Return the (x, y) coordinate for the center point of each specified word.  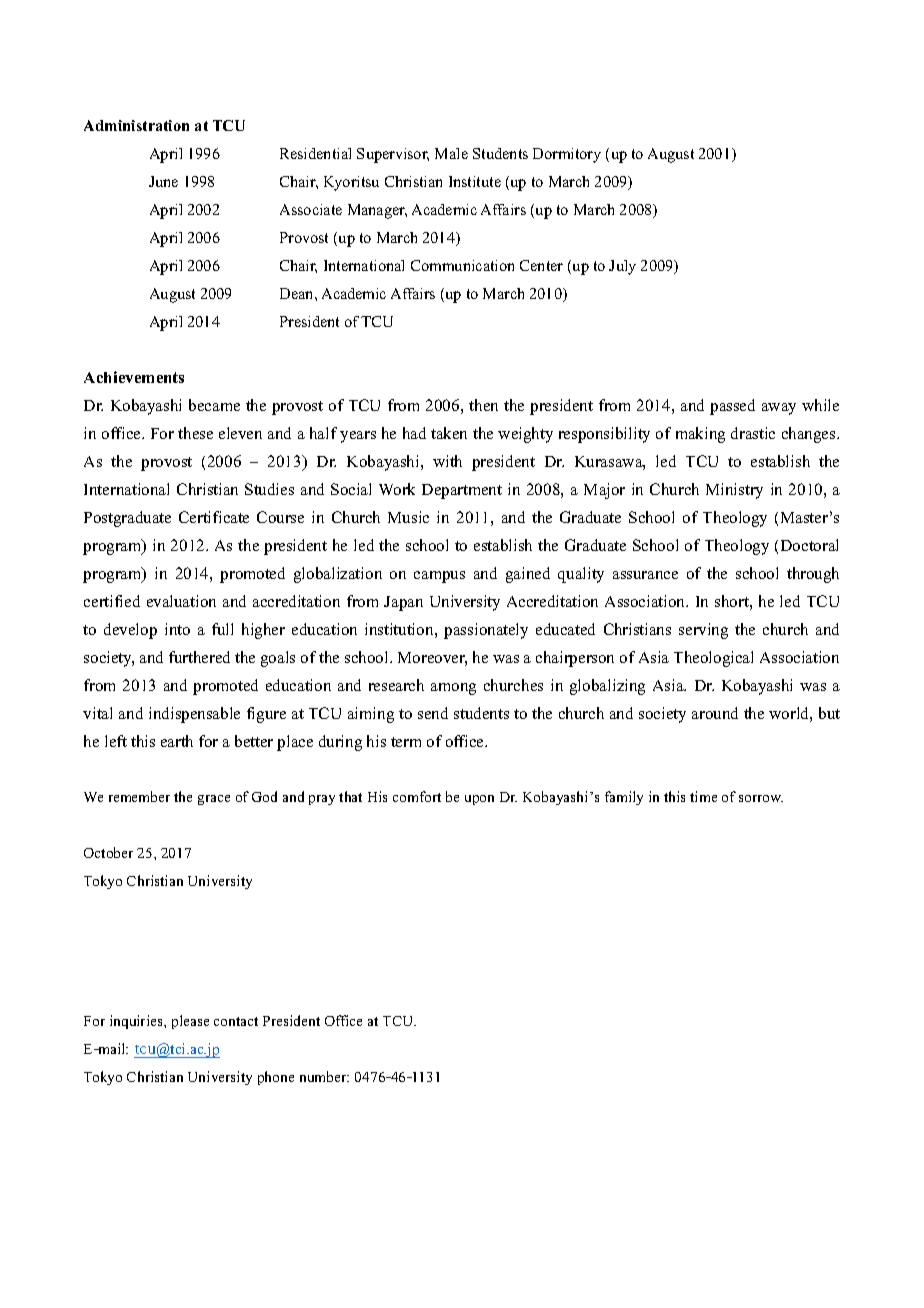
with (447, 461)
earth (177, 741)
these (195, 433)
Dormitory (567, 155)
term (406, 742)
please (190, 1022)
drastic (753, 433)
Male (451, 153)
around (715, 713)
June (163, 181)
